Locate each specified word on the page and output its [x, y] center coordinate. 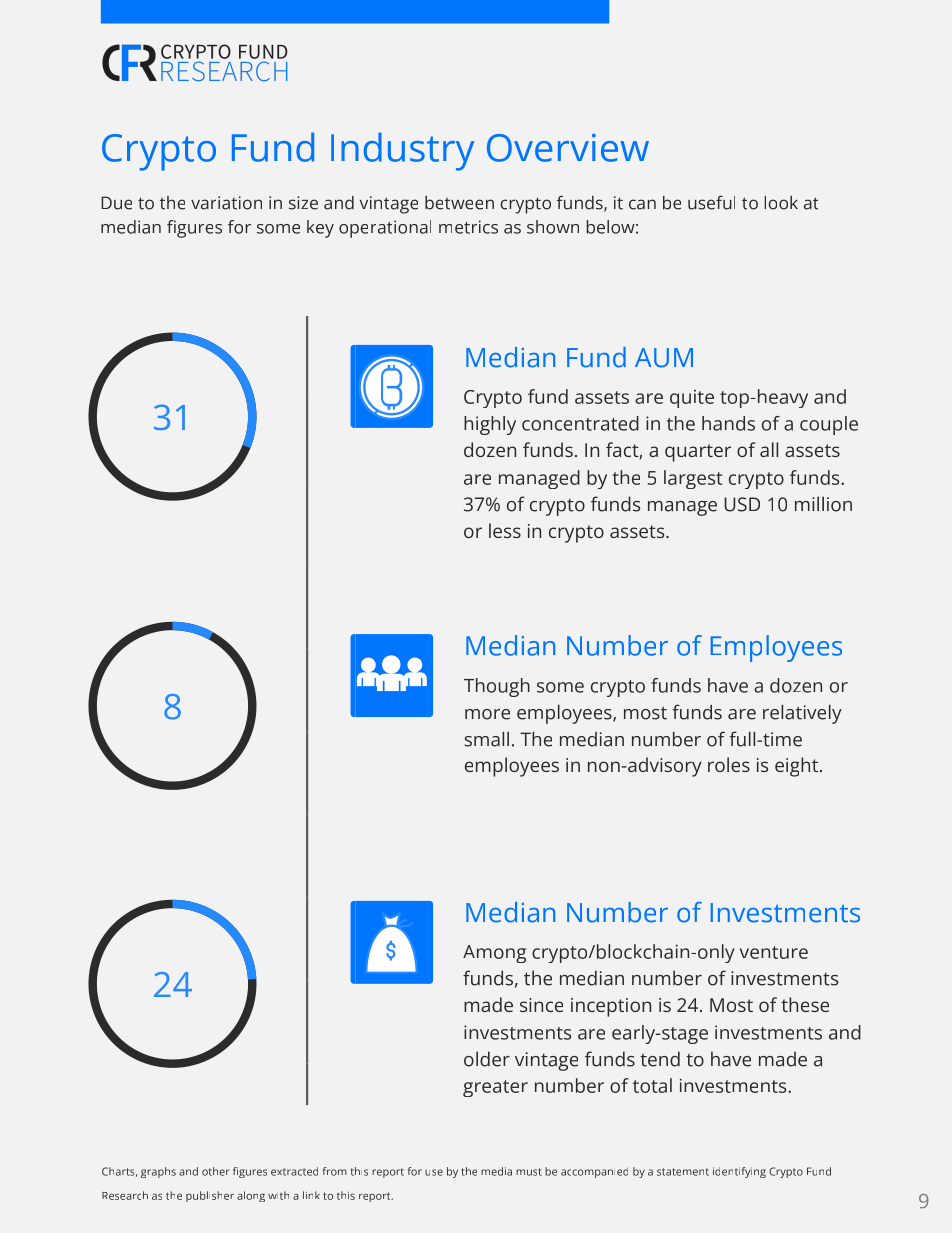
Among [494, 954]
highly [490, 425]
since [541, 1005]
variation [226, 203]
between [459, 203]
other [216, 1171]
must [529, 1172]
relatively [802, 714]
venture [774, 952]
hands [728, 423]
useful [711, 203]
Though [497, 687]
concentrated [580, 423]
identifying [739, 1172]
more [487, 714]
